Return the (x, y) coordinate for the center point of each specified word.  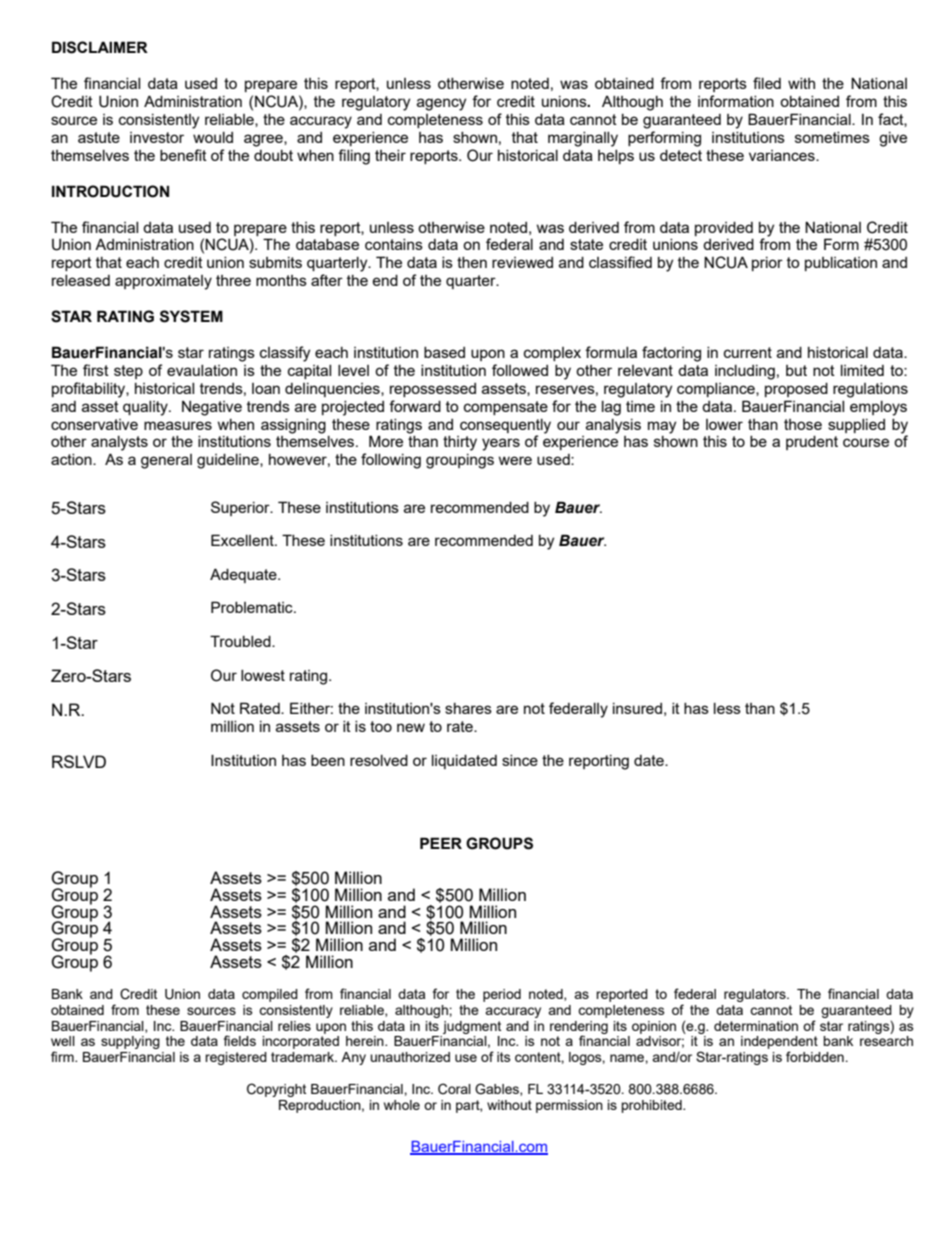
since (520, 760)
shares (468, 708)
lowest (263, 675)
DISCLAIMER (100, 47)
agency (441, 104)
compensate (506, 408)
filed (767, 83)
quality (146, 408)
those (803, 424)
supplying (130, 1042)
